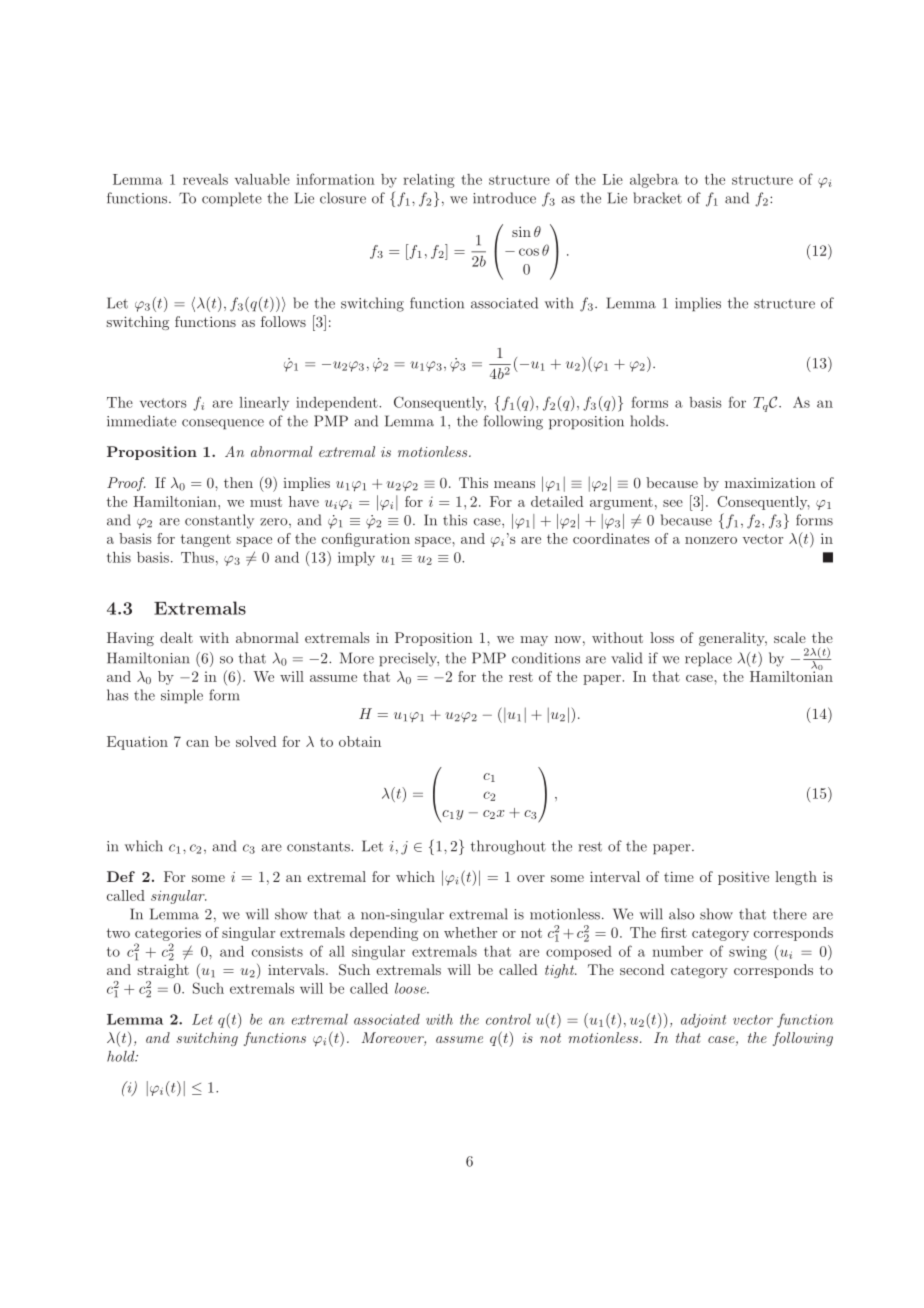 The image size is (924, 1308). I want to click on complete, so click(232, 199).
